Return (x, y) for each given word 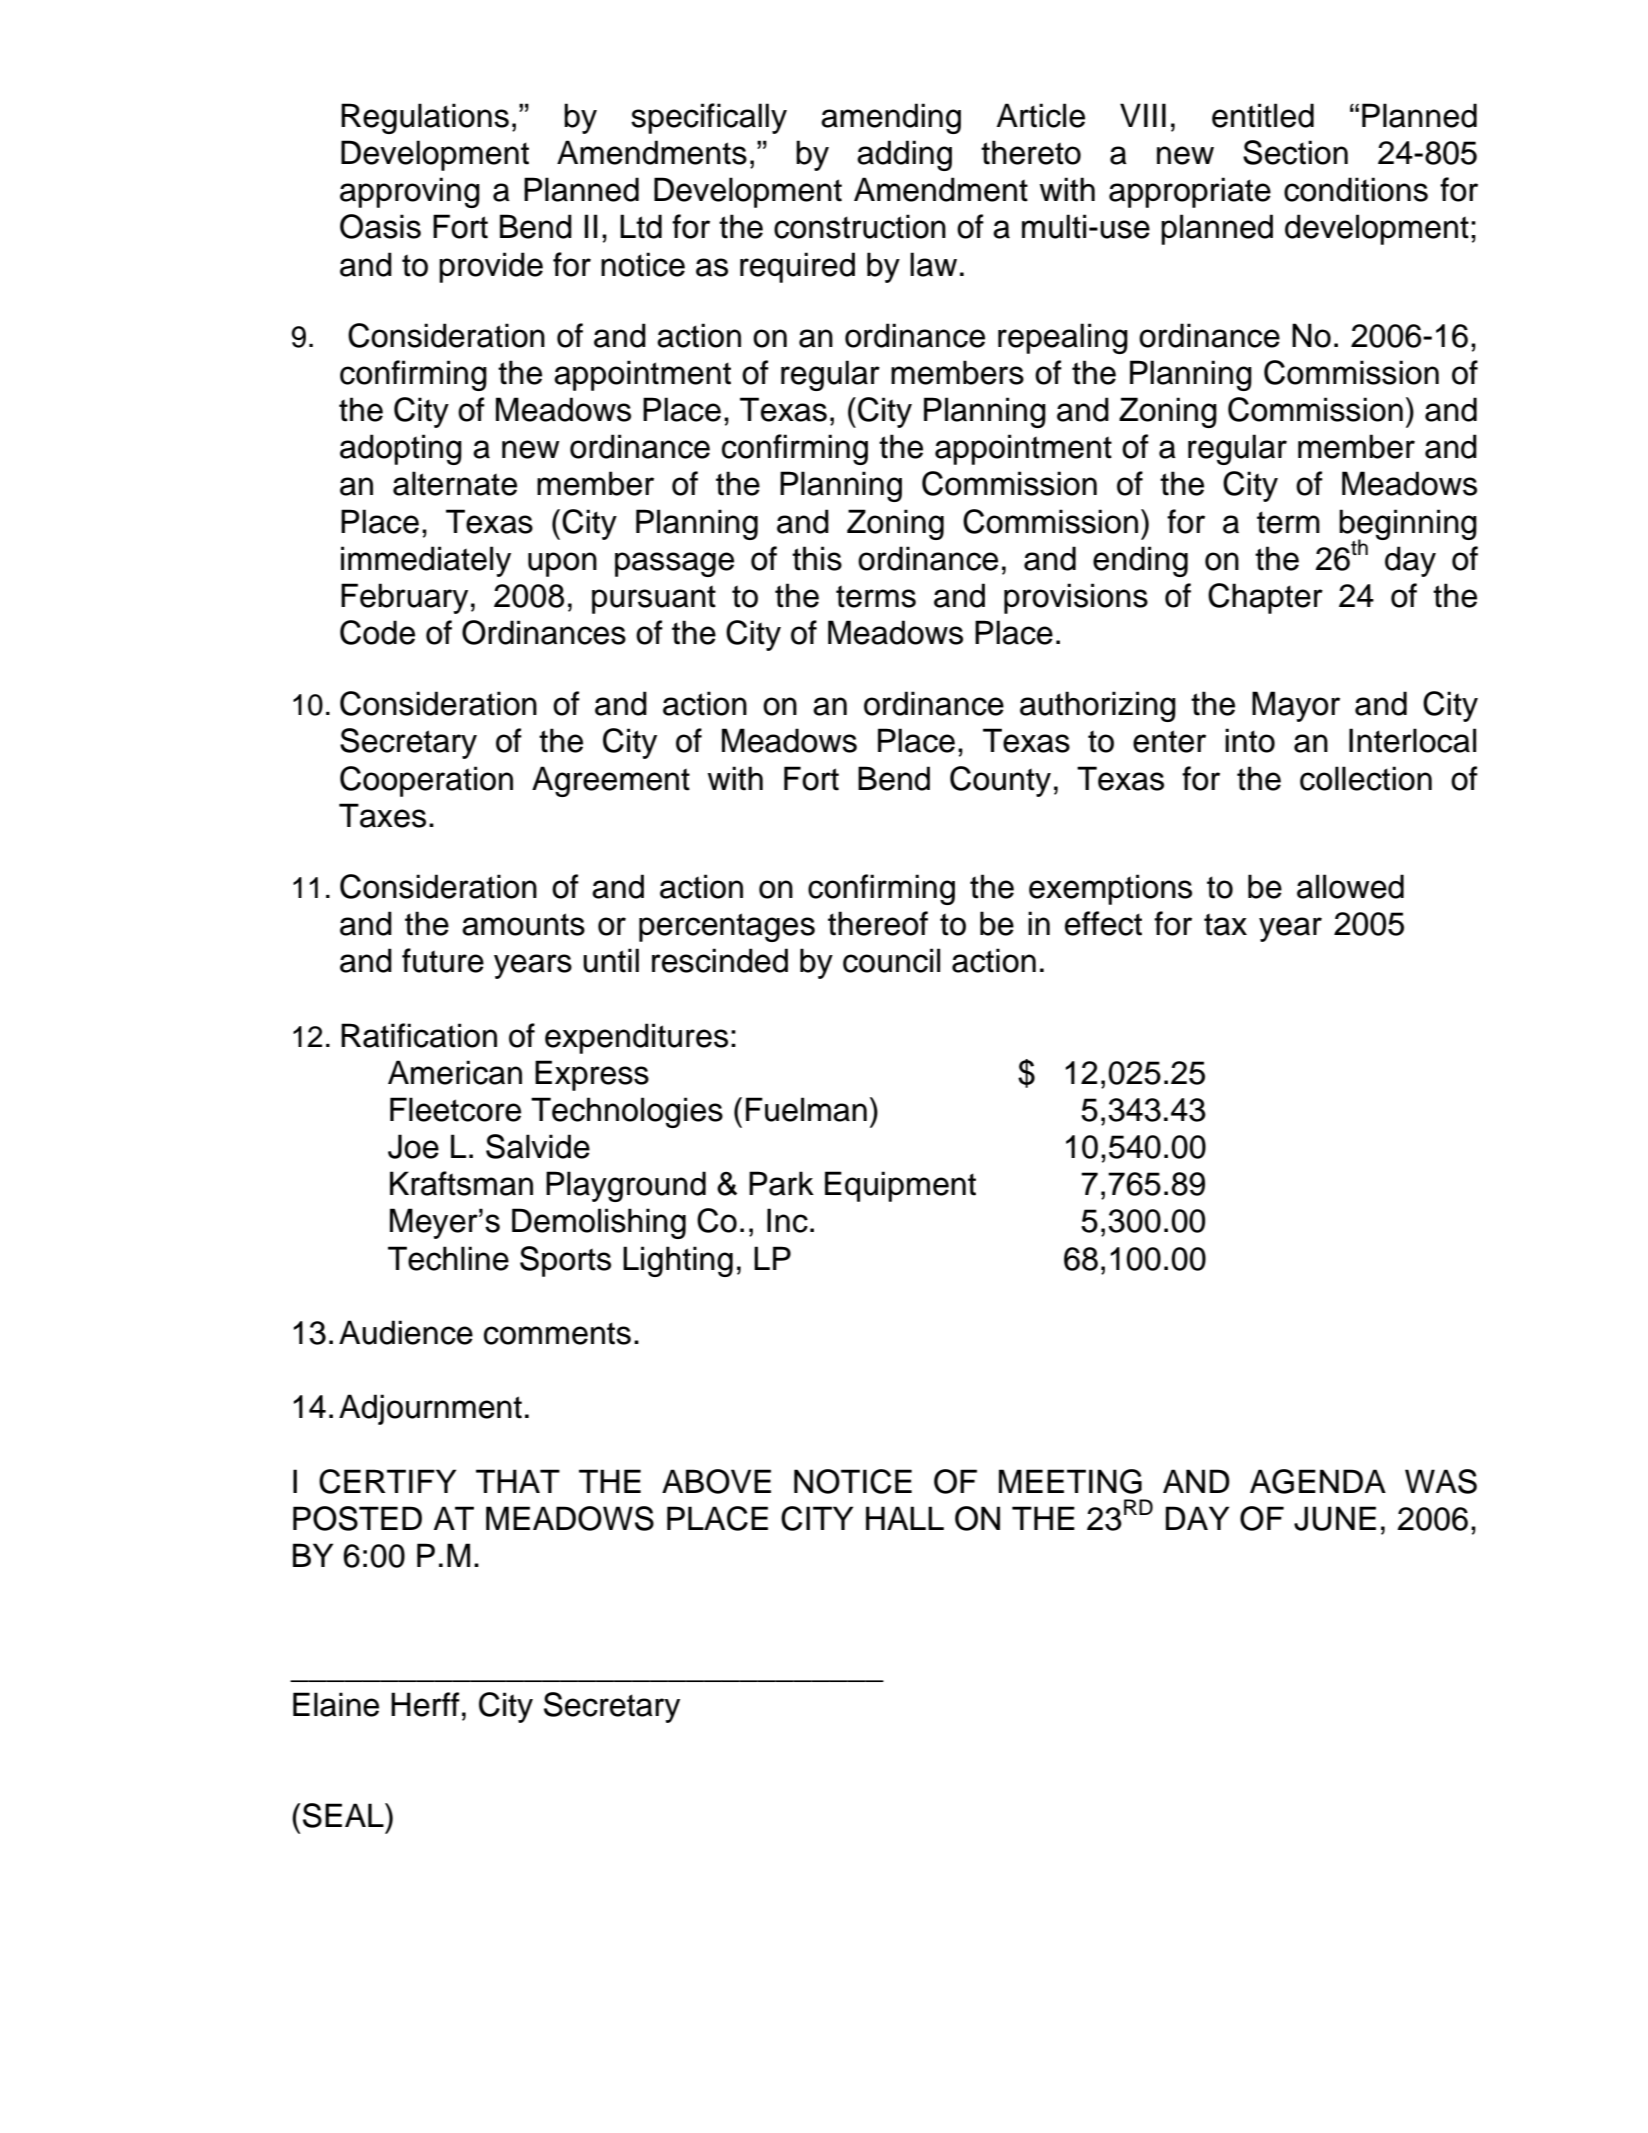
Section (1295, 152)
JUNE (1335, 1518)
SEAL (344, 1815)
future (443, 960)
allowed (1350, 886)
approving (410, 192)
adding (904, 155)
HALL (905, 1518)
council (891, 960)
